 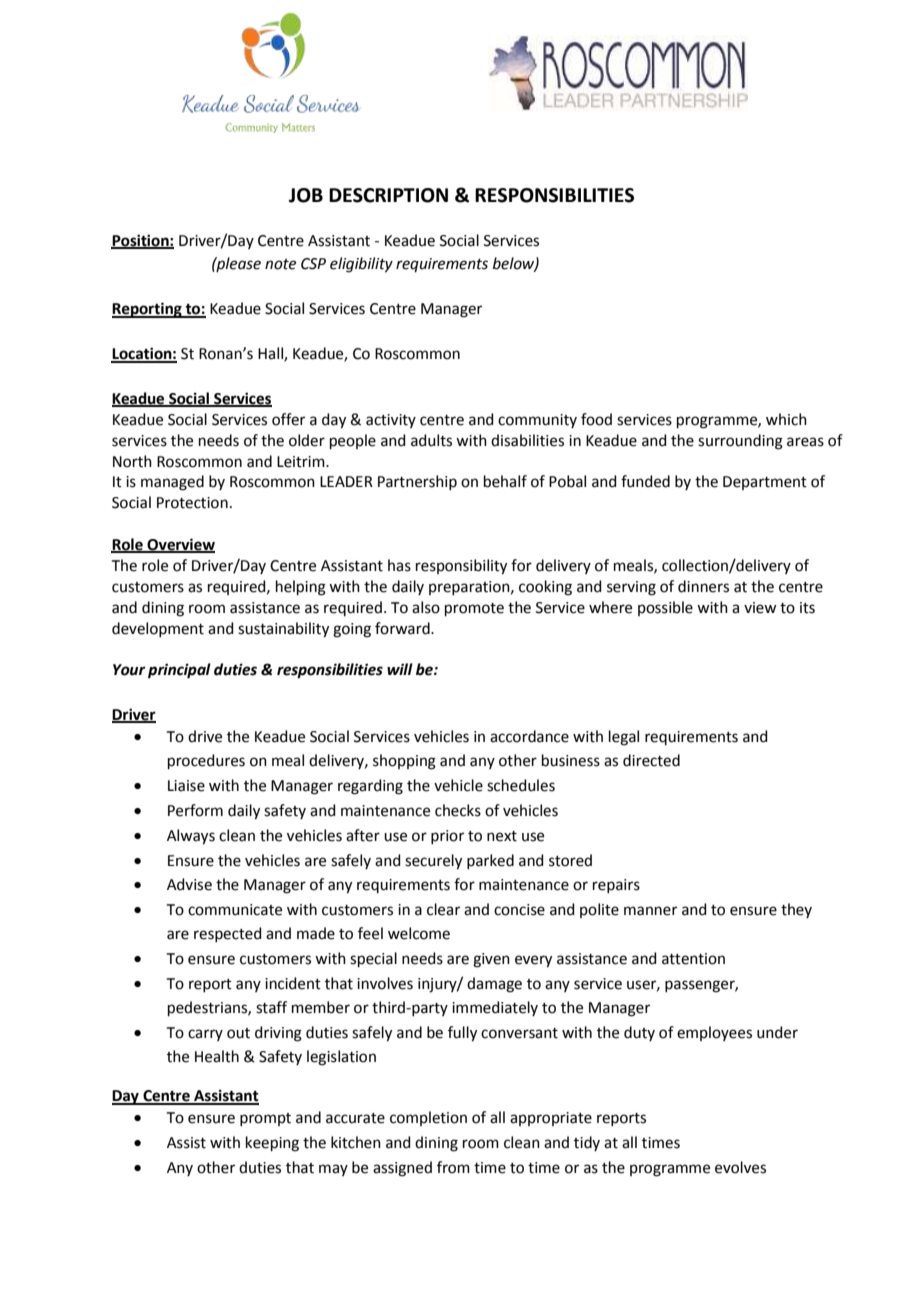 I want to click on possible, so click(x=665, y=608).
